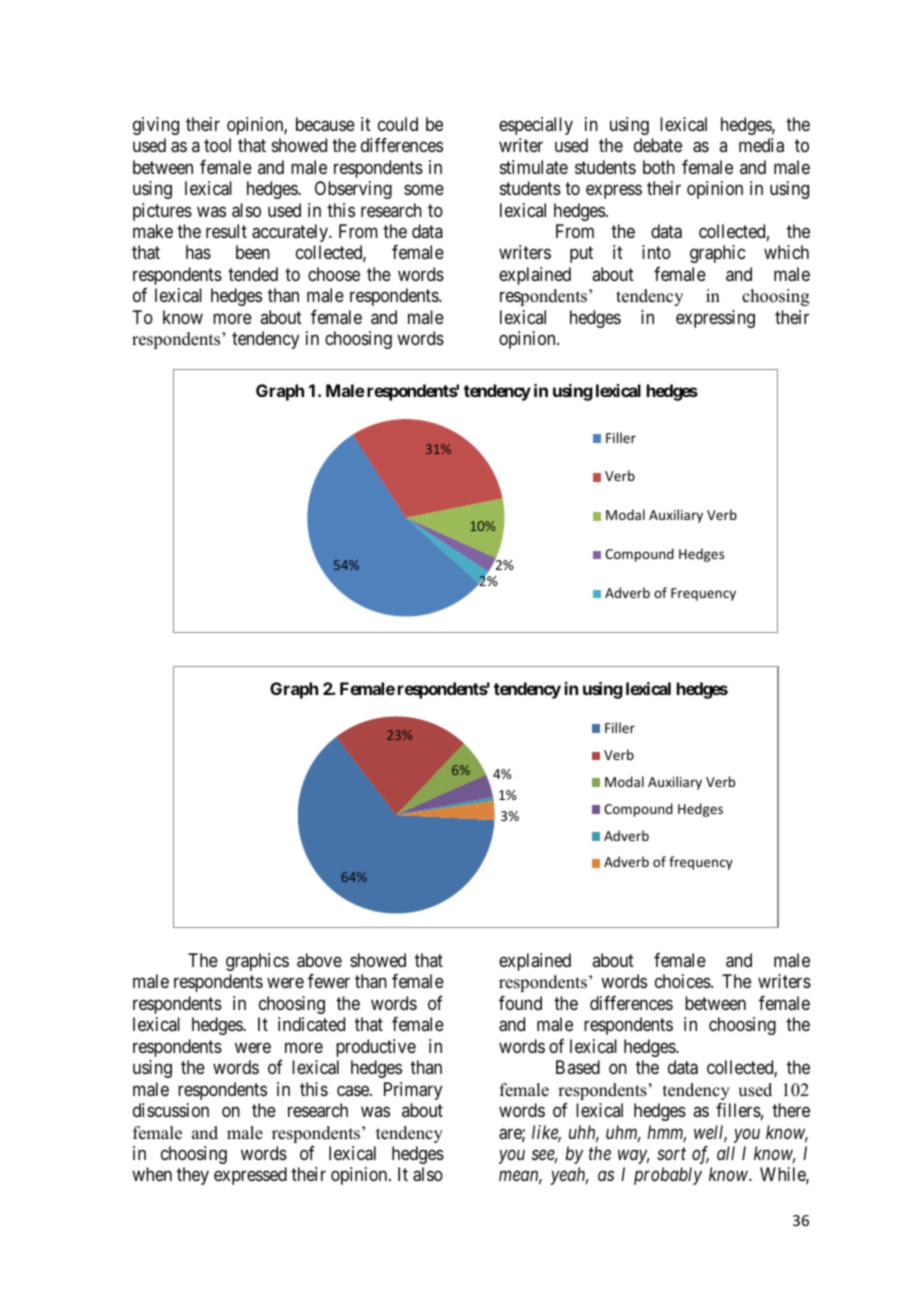 Image resolution: width=924 pixels, height=1308 pixels. I want to click on tool, so click(217, 145).
